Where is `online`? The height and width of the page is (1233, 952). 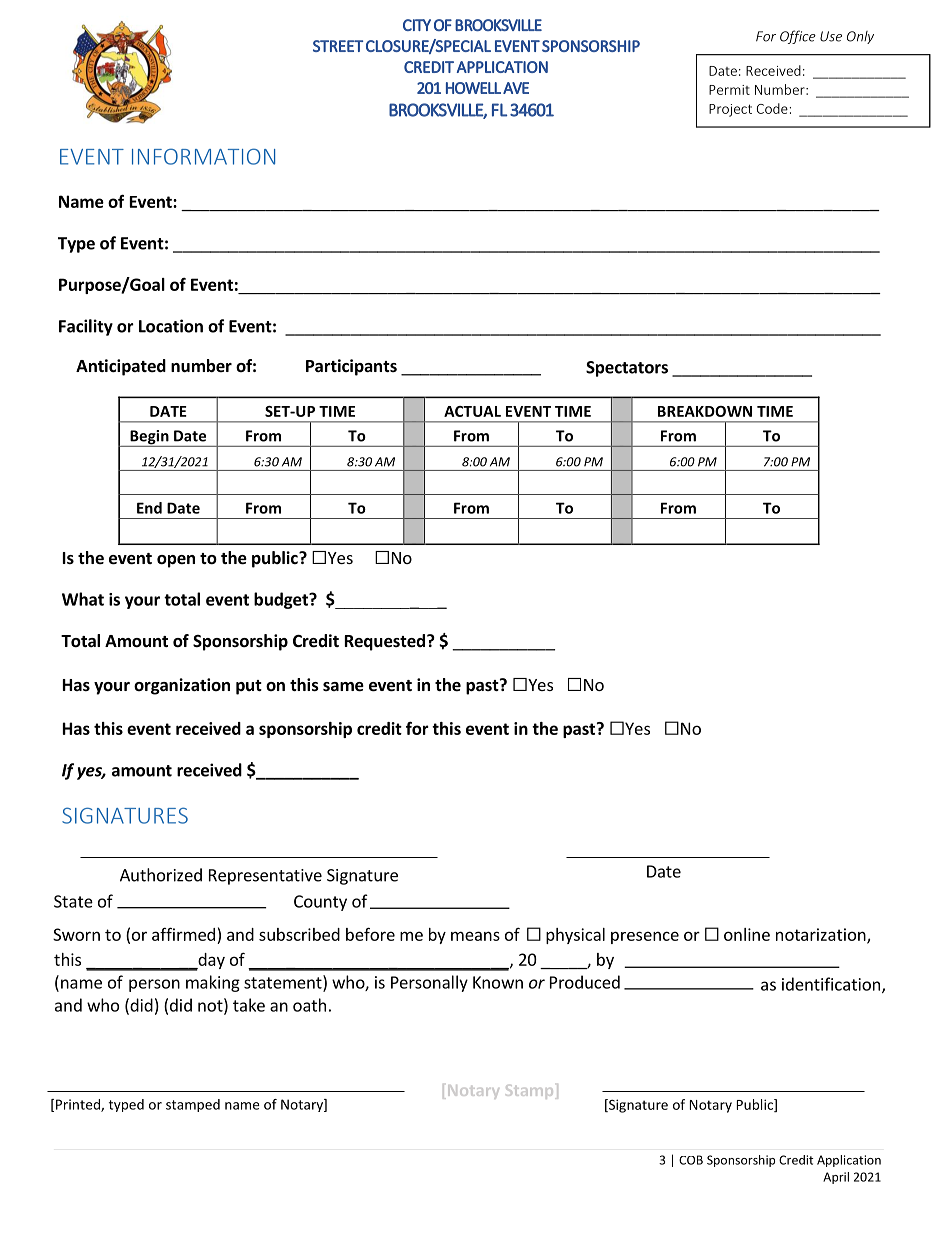 online is located at coordinates (747, 934).
